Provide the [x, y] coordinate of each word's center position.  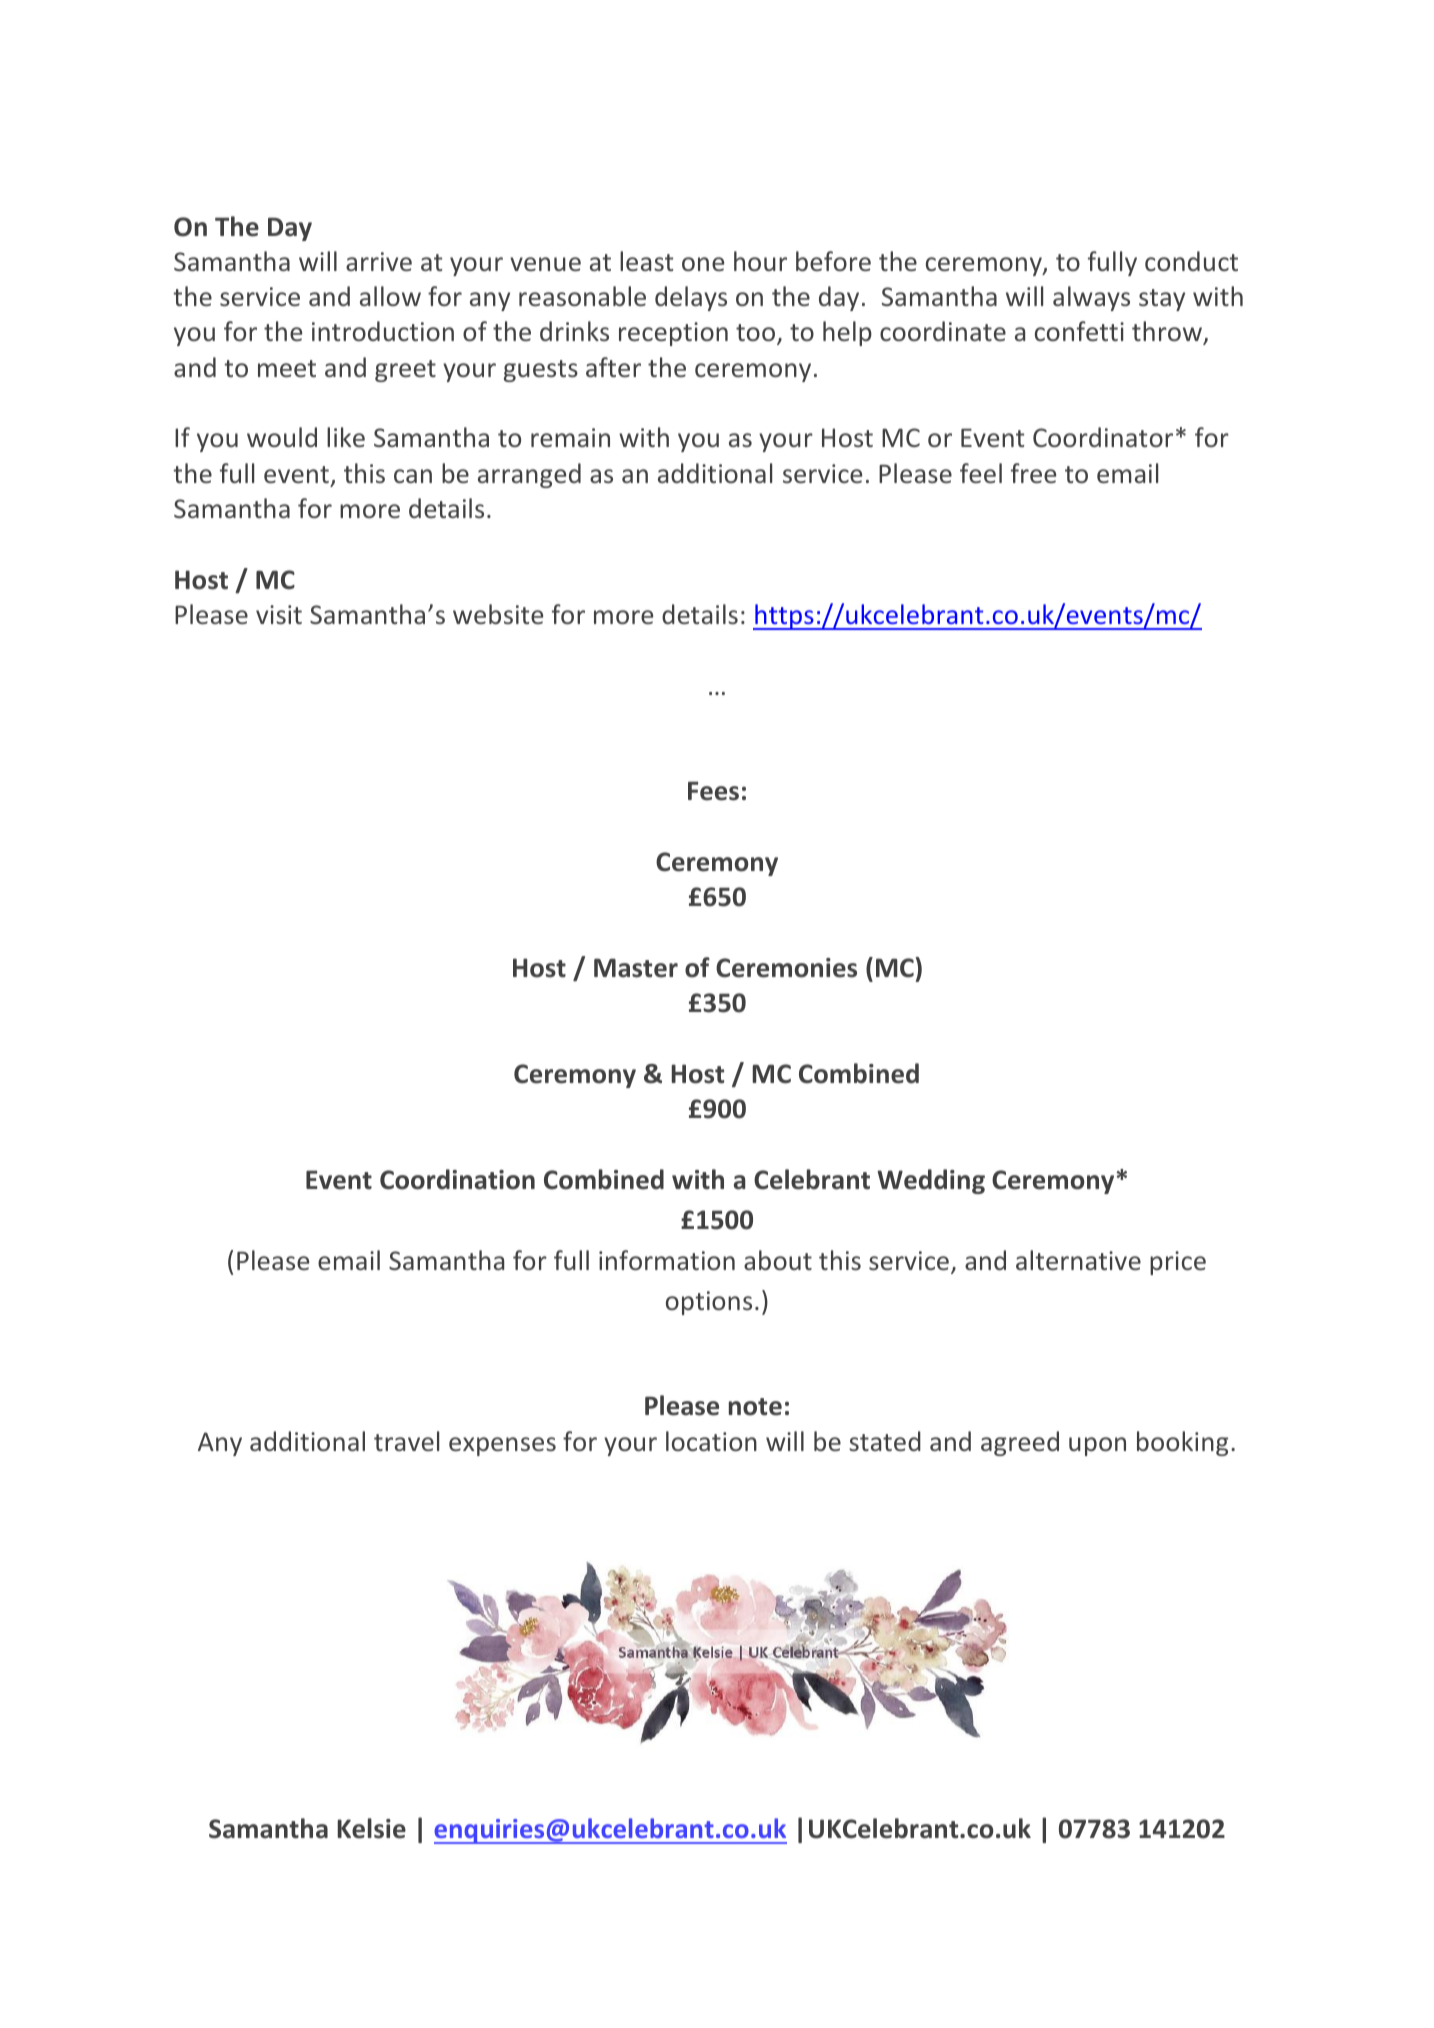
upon [1097, 1446]
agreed [1020, 1443]
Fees [713, 791]
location [711, 1441]
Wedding [931, 1181]
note [755, 1407]
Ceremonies [786, 968]
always [1091, 298]
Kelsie [372, 1828]
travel [406, 1441]
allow [390, 296]
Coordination [457, 1179]
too [755, 332]
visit [279, 614]
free [1033, 473]
